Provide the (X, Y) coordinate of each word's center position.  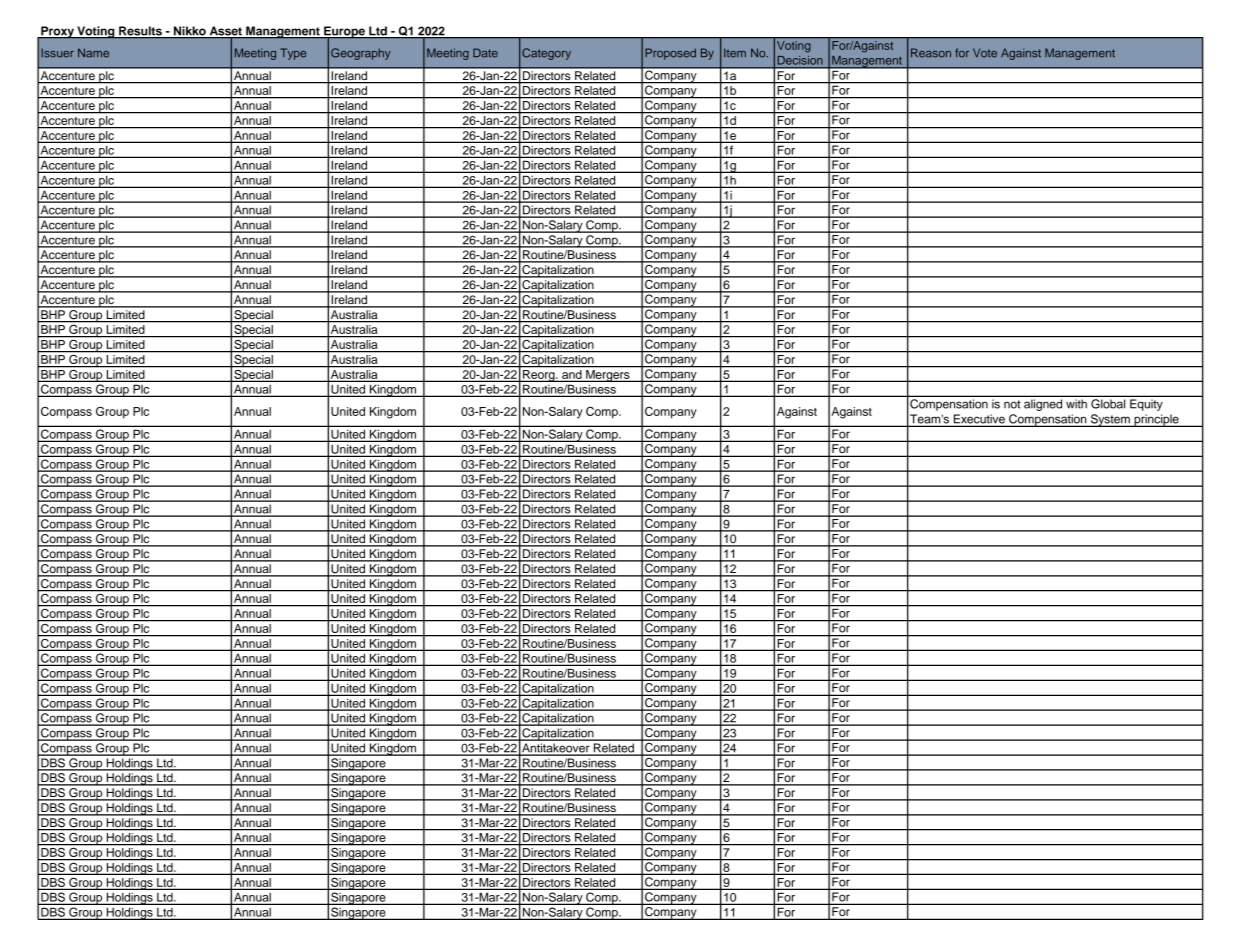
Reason (931, 53)
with (1076, 403)
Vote (985, 53)
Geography (361, 54)
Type (293, 54)
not (1012, 404)
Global (1108, 404)
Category (546, 54)
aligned (1043, 405)
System (1110, 420)
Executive (979, 420)
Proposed (670, 54)
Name (93, 53)
